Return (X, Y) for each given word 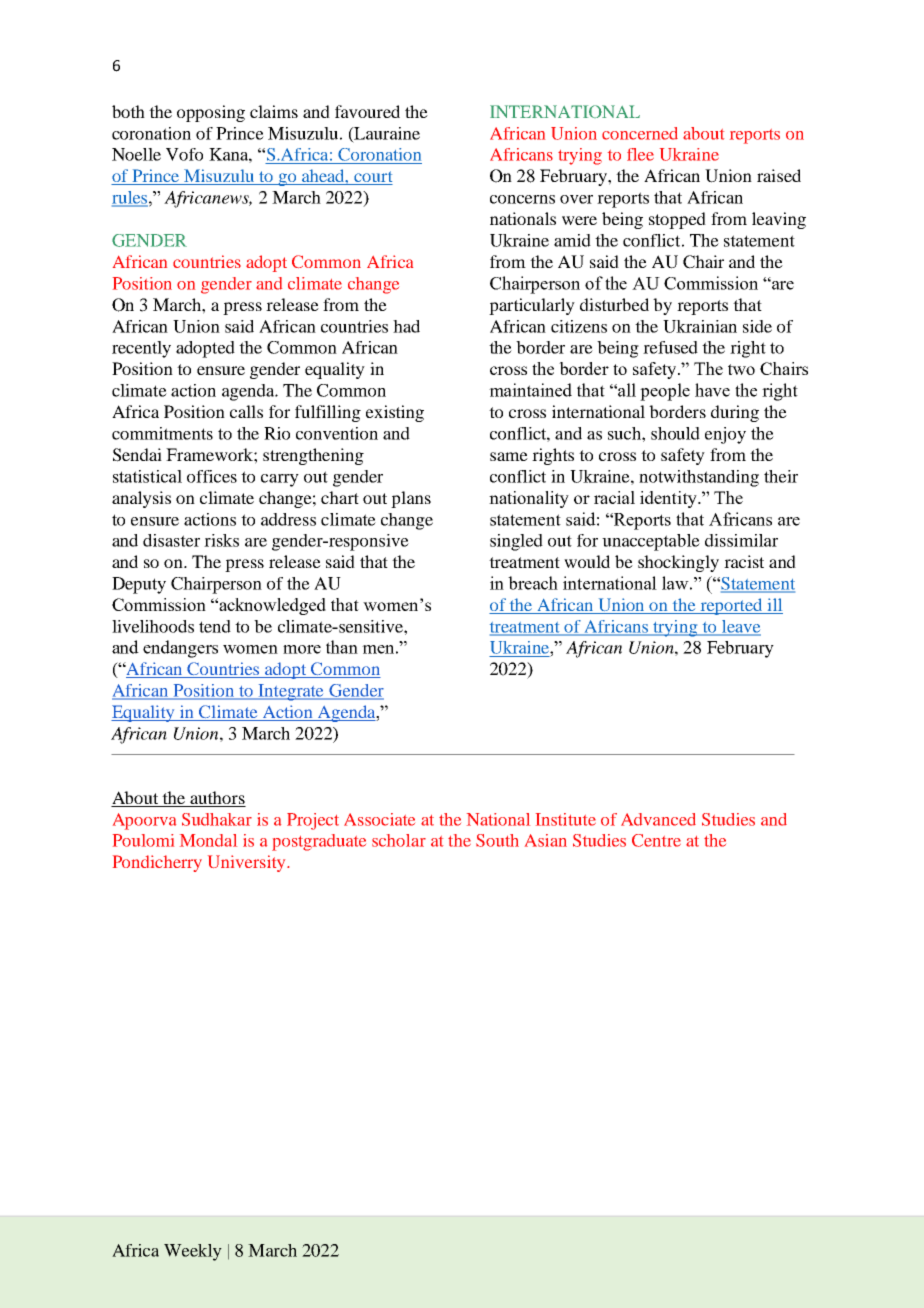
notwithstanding (699, 478)
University (248, 863)
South (497, 840)
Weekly (193, 1252)
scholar (399, 840)
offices (212, 476)
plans (411, 499)
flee (640, 154)
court (372, 178)
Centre (656, 840)
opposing (211, 113)
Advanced (658, 819)
